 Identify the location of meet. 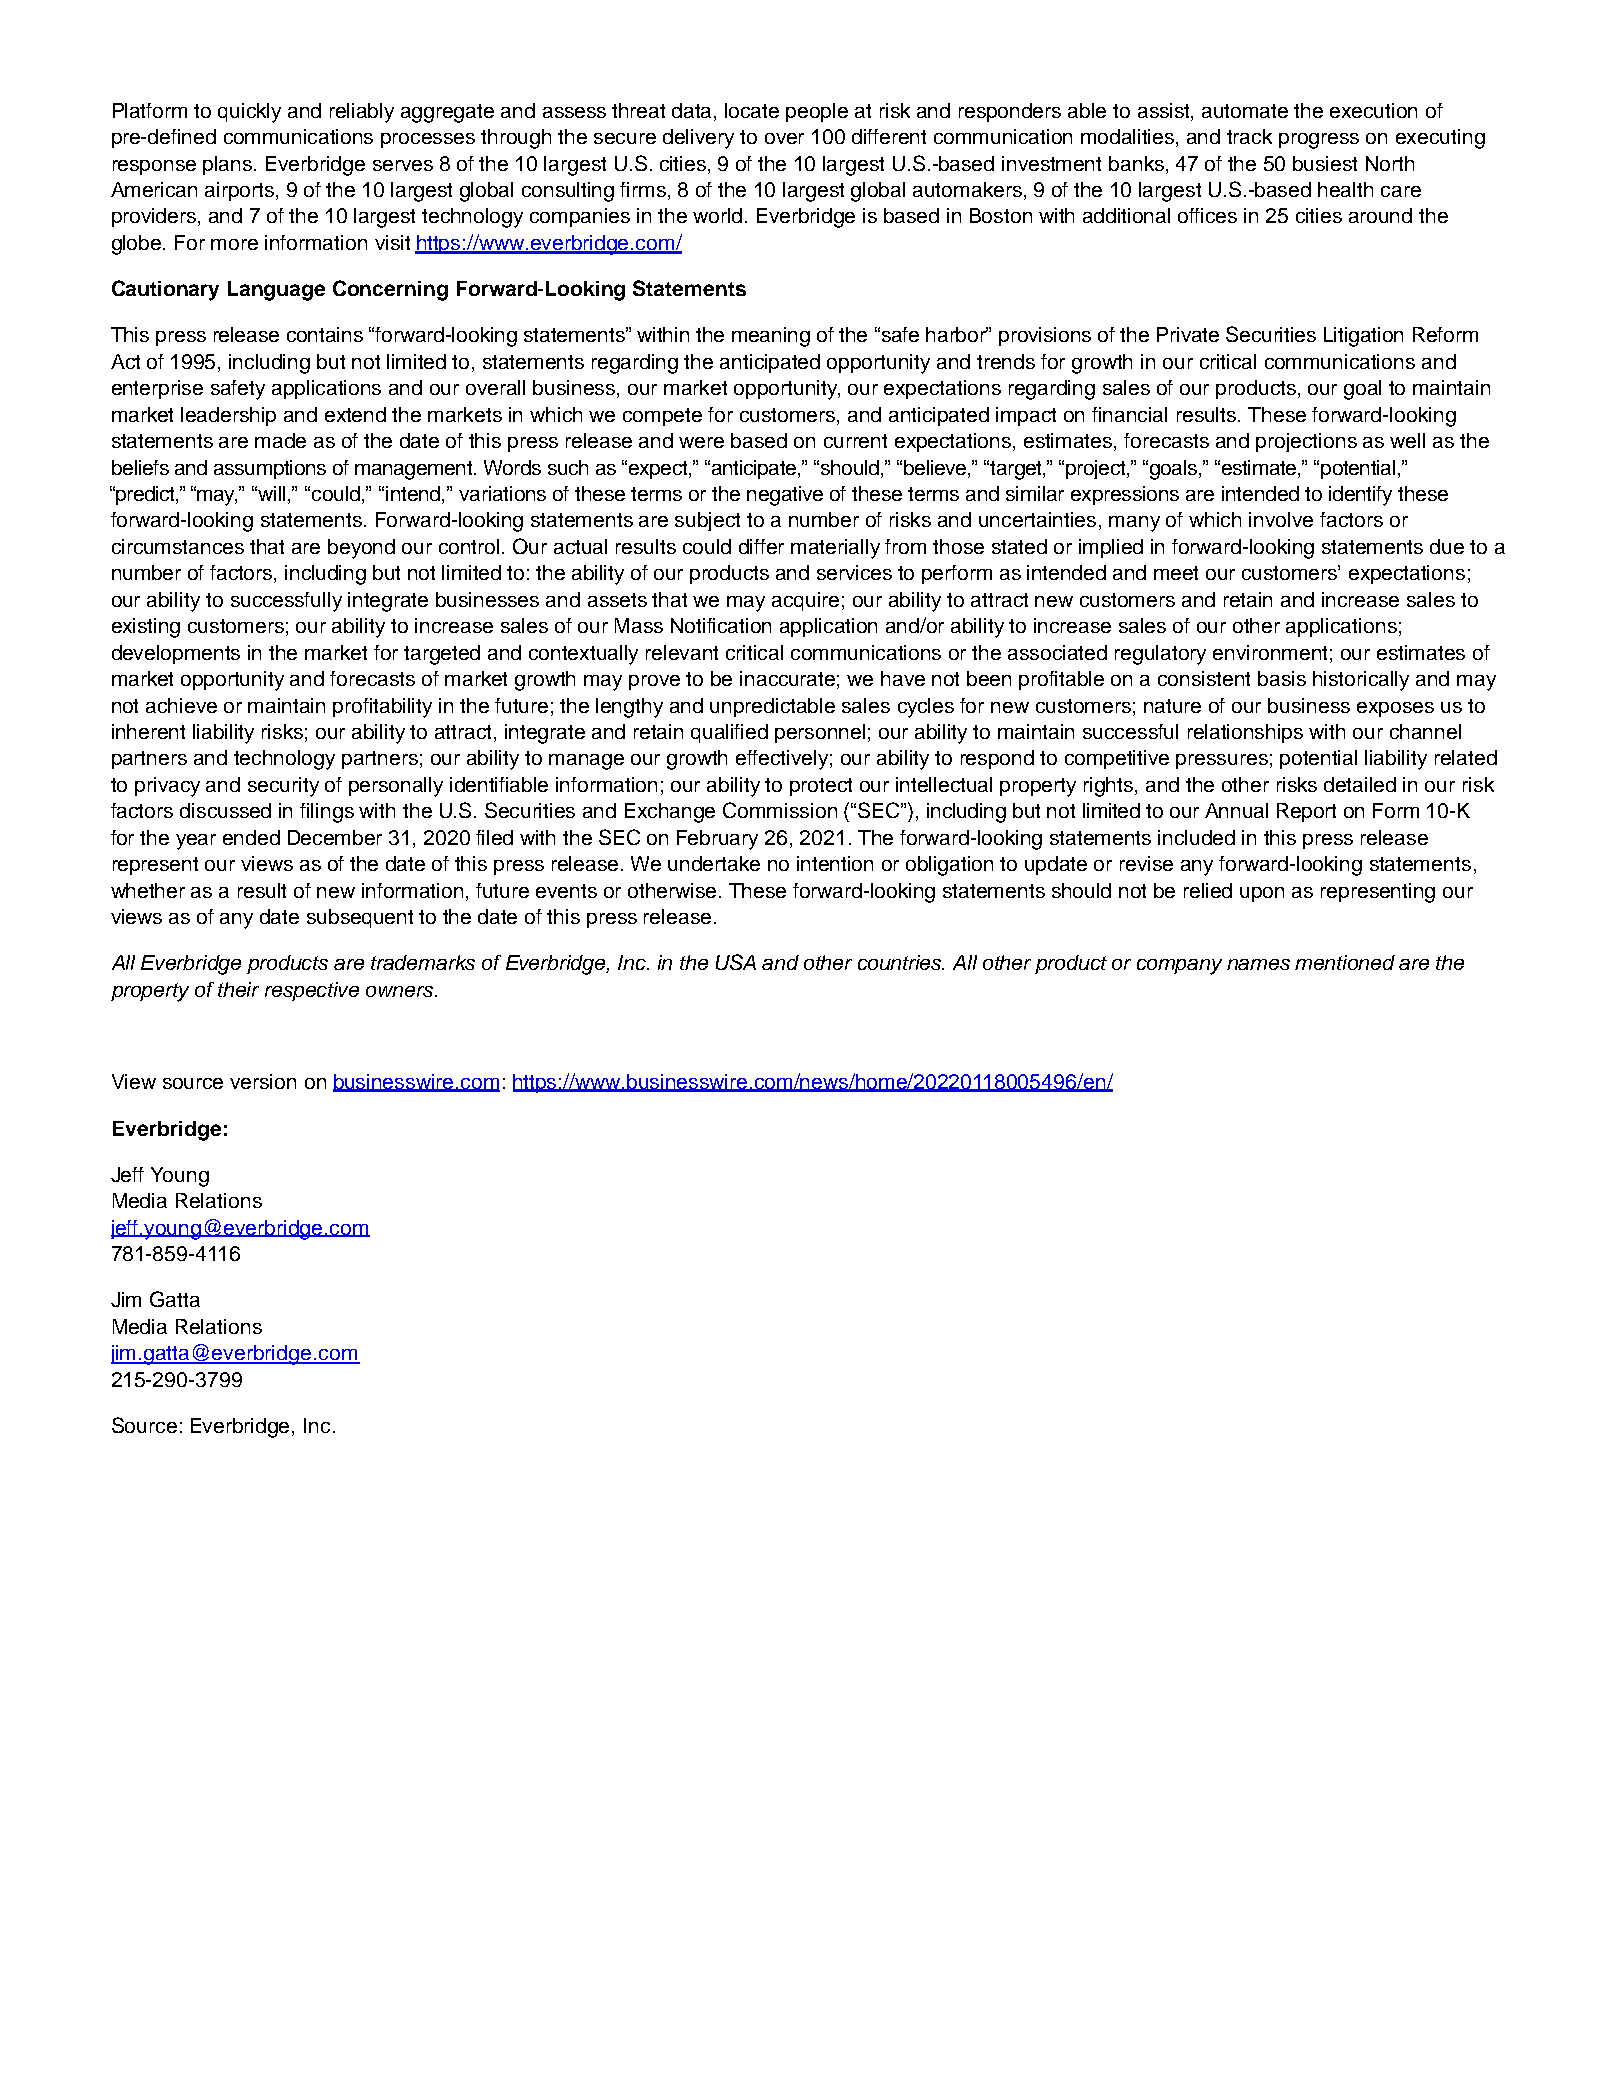
(1176, 573).
